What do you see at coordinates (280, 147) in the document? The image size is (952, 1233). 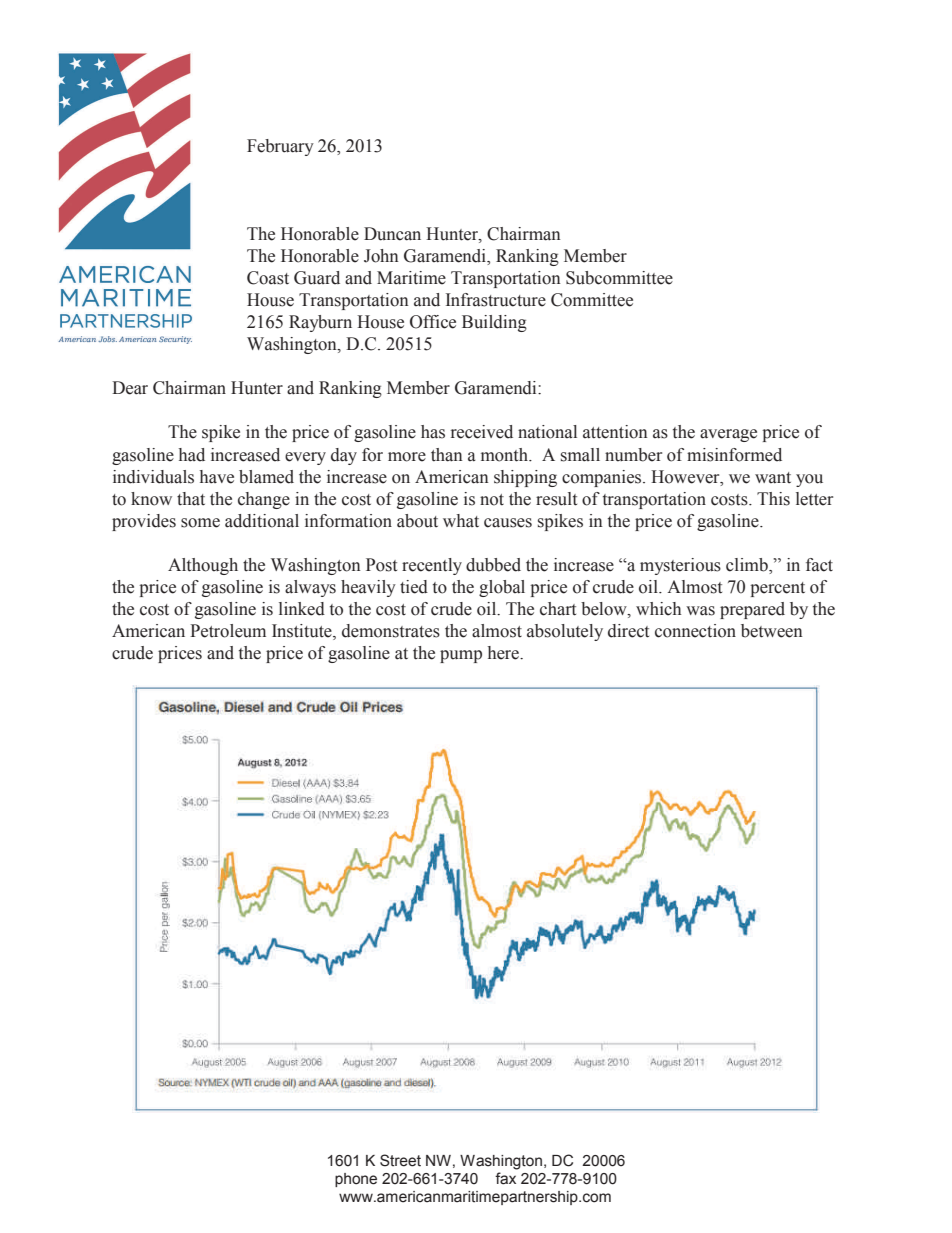 I see `February` at bounding box center [280, 147].
